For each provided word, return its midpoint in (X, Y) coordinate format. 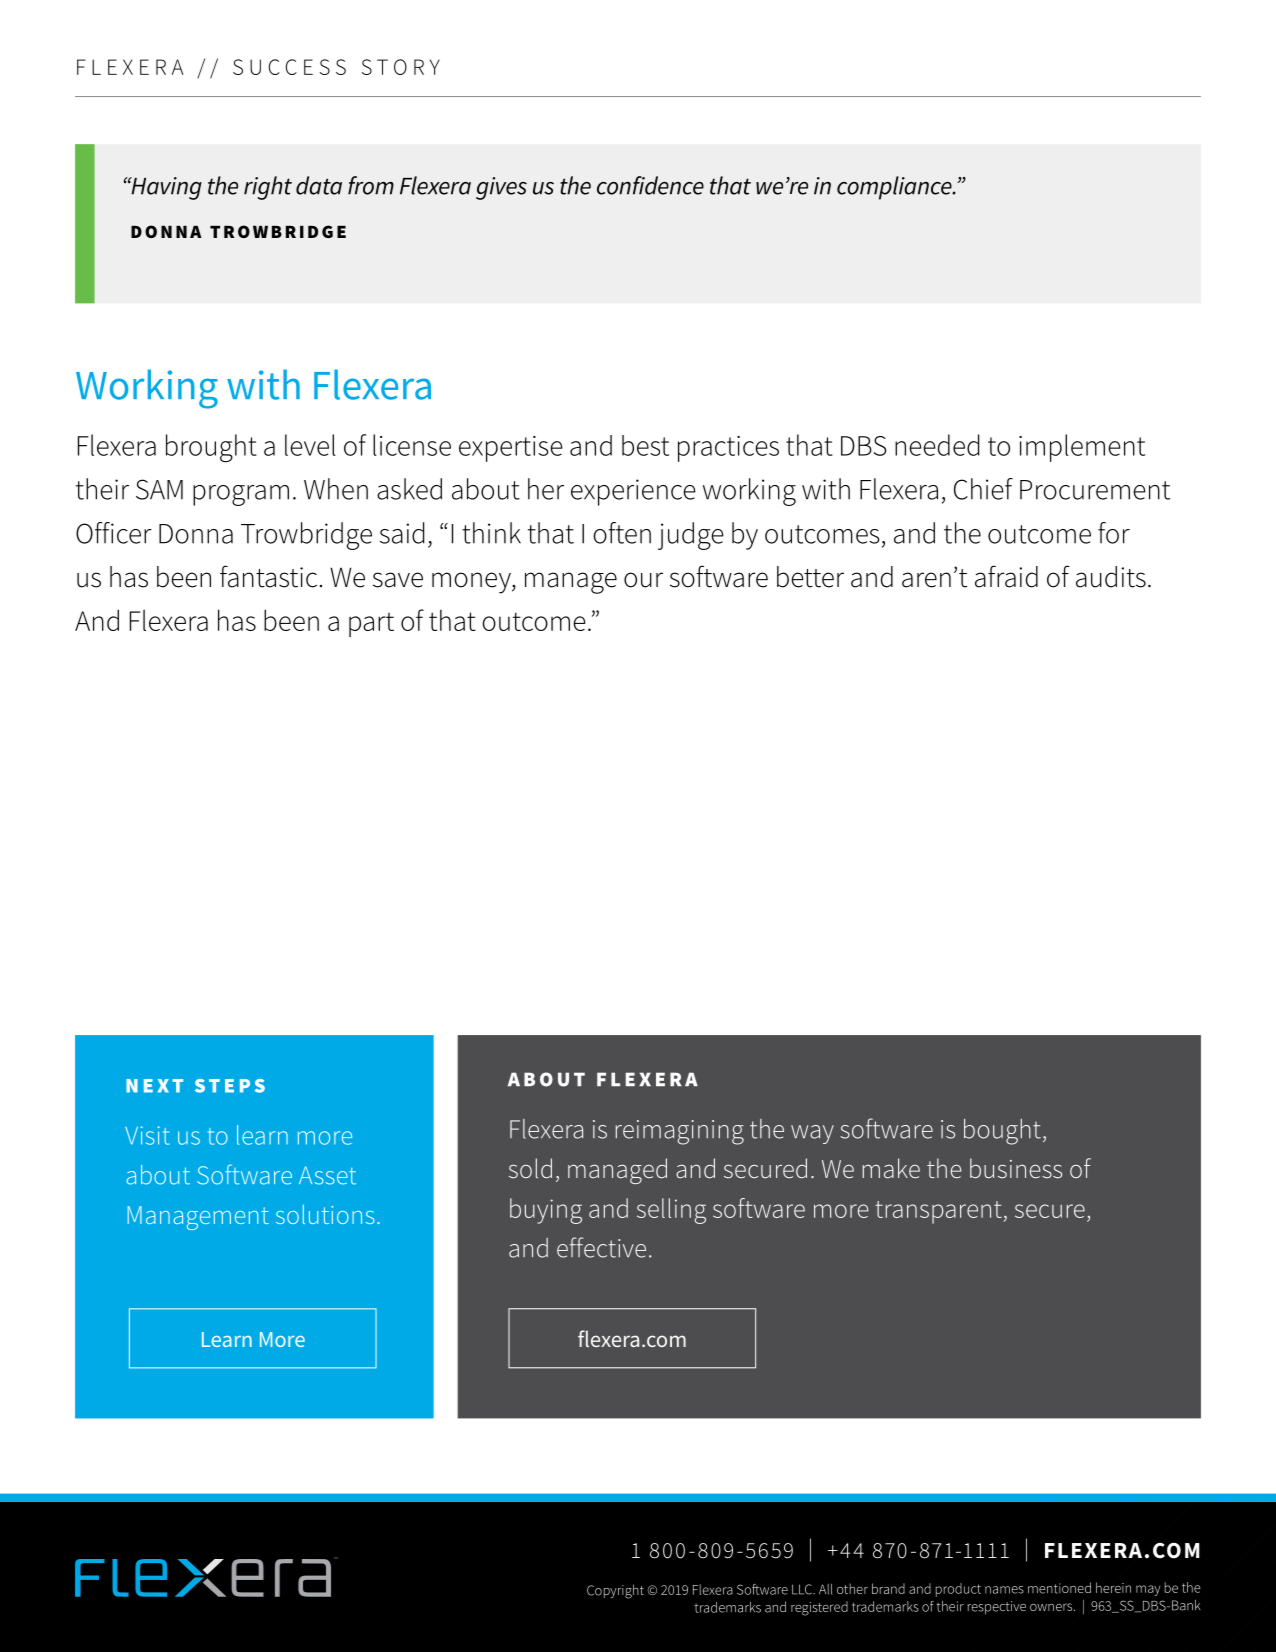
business (1016, 1168)
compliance (895, 188)
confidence (650, 185)
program (241, 495)
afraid (1006, 576)
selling (671, 1211)
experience (633, 492)
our (643, 580)
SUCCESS (289, 67)
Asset (327, 1175)
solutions (325, 1214)
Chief (983, 489)
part (371, 625)
